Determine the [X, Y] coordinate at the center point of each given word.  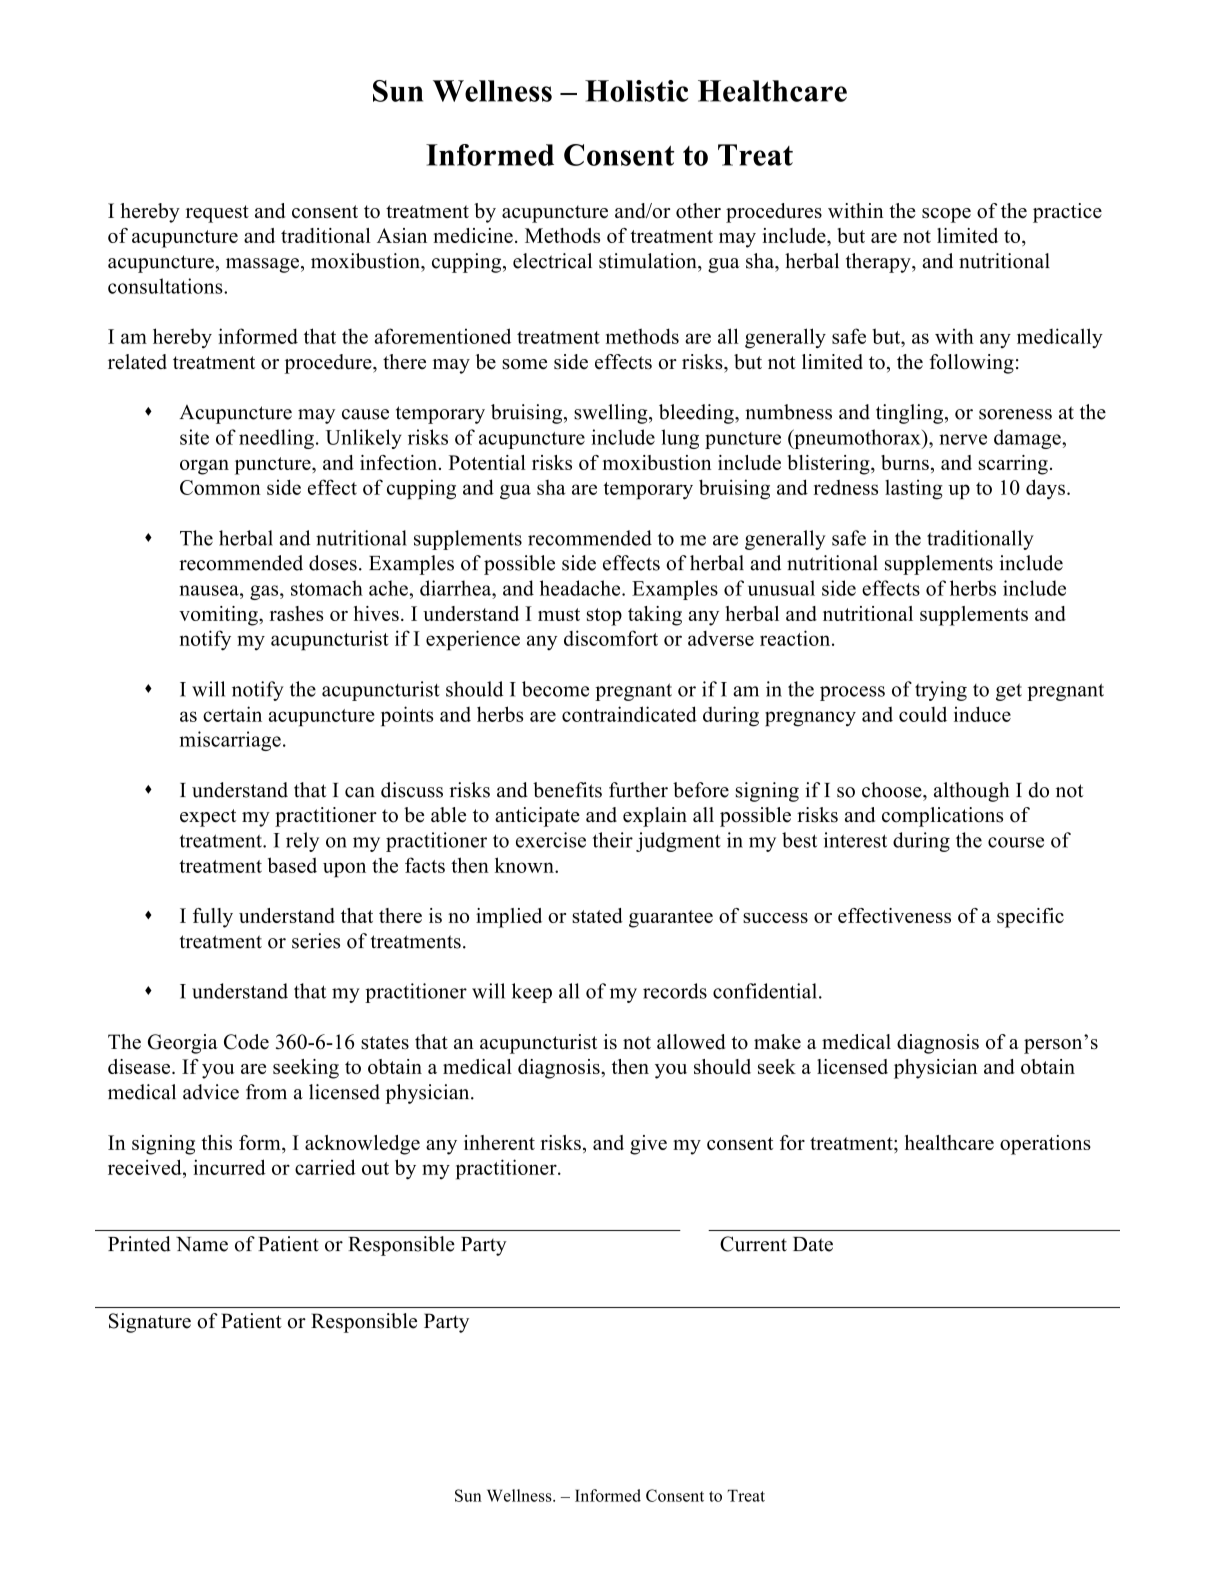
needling [276, 439]
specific [1030, 918]
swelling [612, 414]
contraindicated [629, 714]
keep [532, 993]
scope [946, 215]
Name [202, 1244]
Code [246, 1042]
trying [941, 691]
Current [753, 1244]
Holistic [636, 91]
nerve [963, 439]
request [217, 214]
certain [232, 714]
